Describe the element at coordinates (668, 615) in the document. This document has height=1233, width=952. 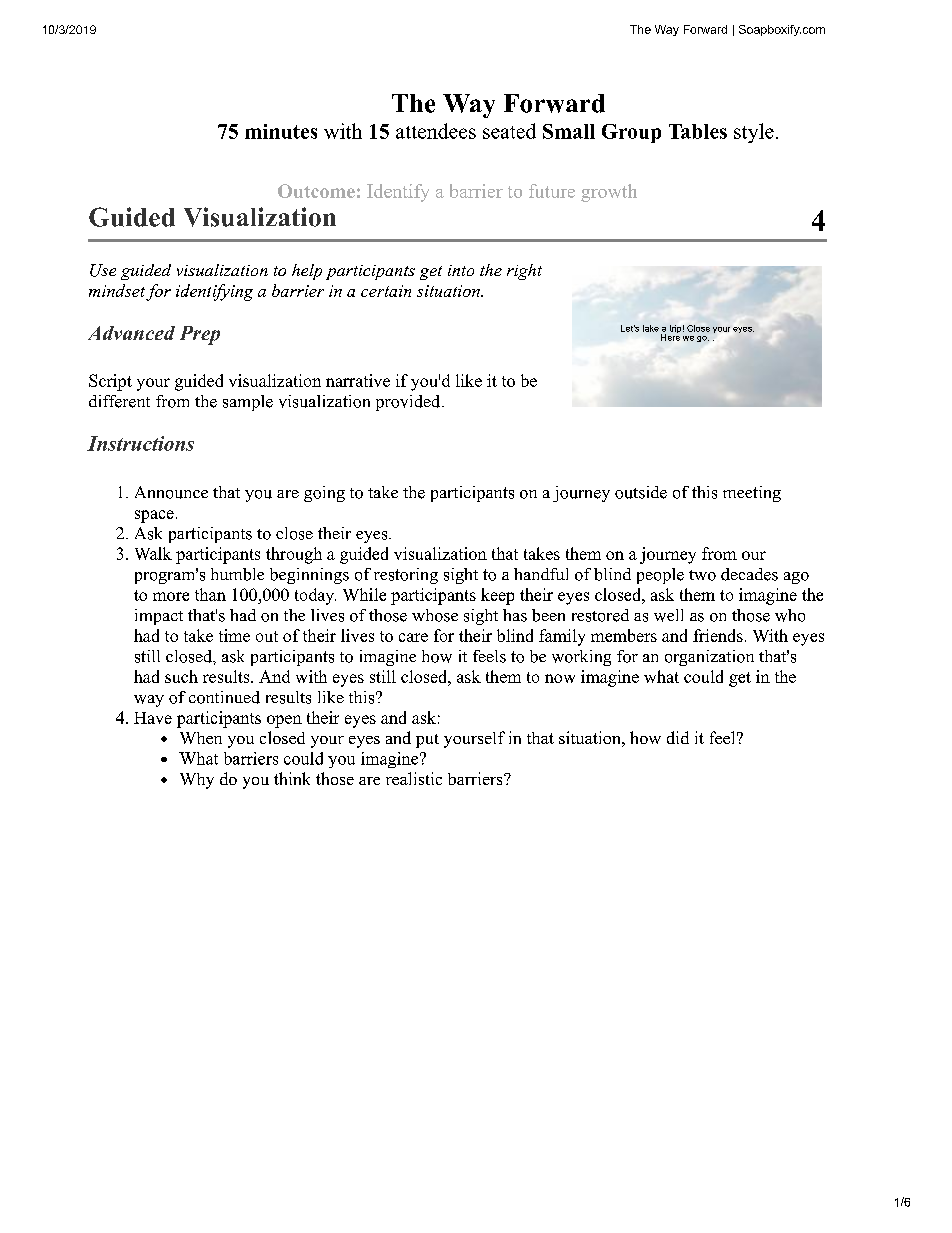
I see `well` at that location.
